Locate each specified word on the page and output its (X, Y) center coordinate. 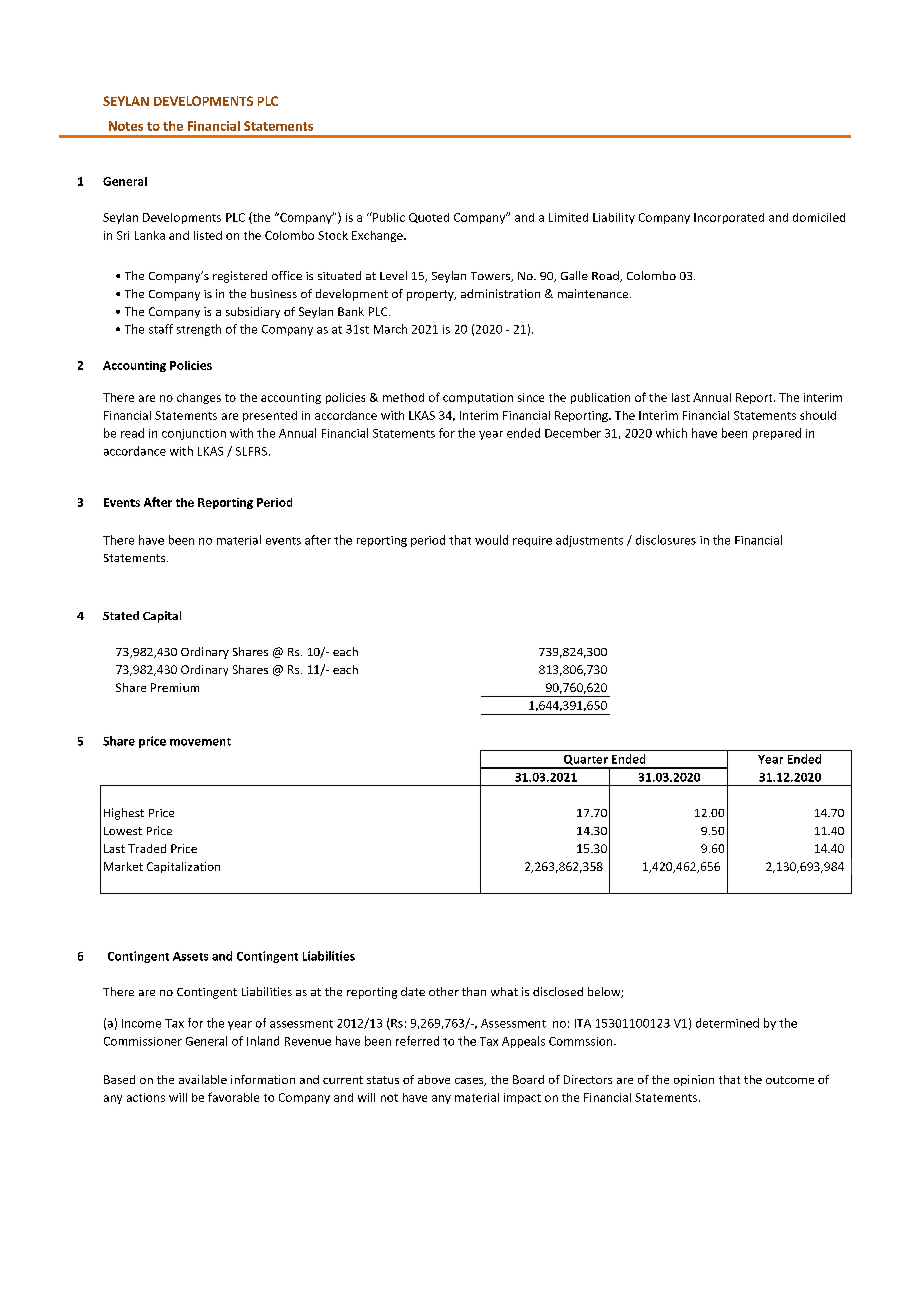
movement (200, 742)
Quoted (429, 218)
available (203, 1079)
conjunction (194, 434)
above (434, 1079)
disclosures (666, 540)
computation (478, 398)
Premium (175, 687)
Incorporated (729, 218)
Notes (126, 126)
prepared (777, 434)
